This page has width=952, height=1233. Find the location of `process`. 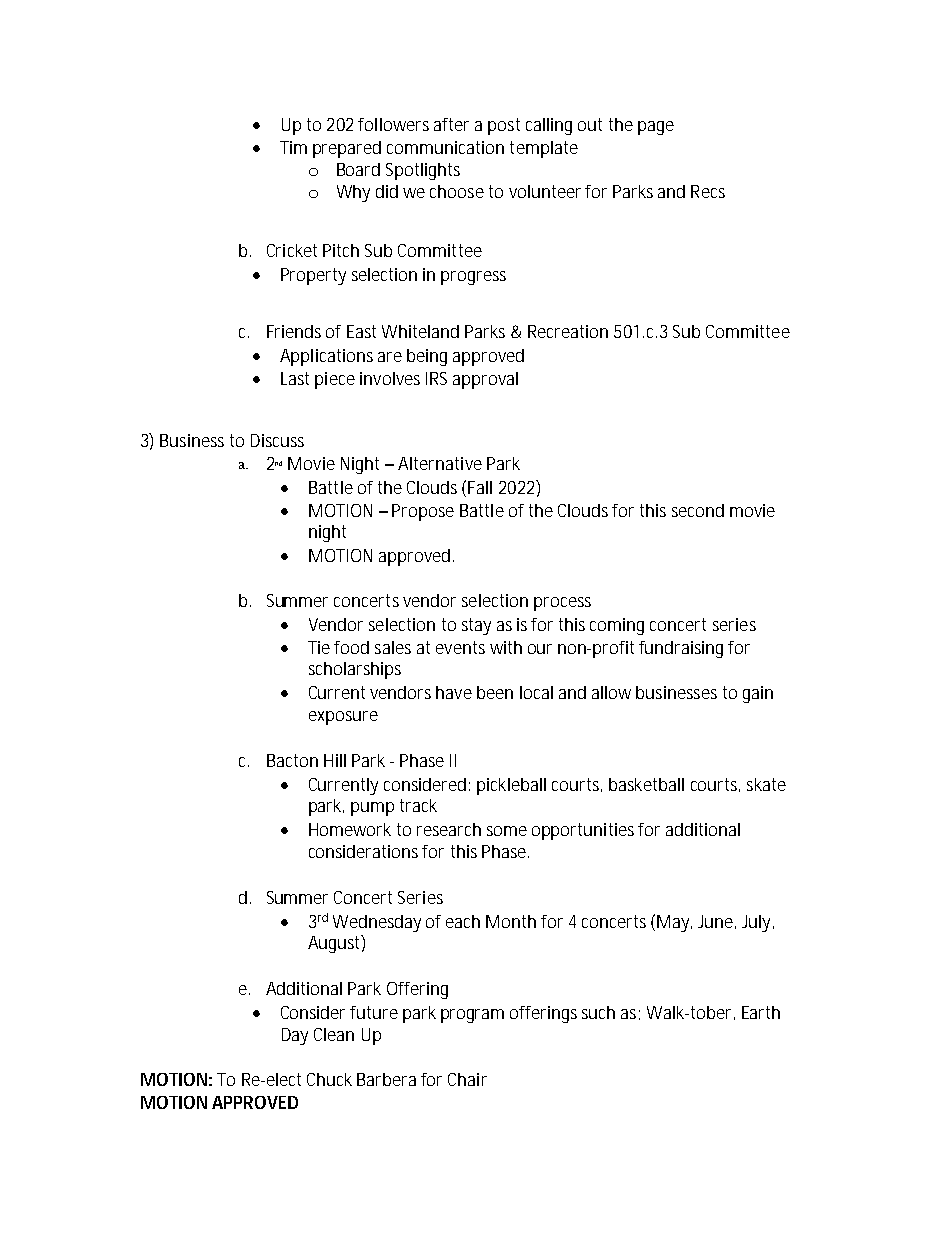

process is located at coordinates (562, 604).
